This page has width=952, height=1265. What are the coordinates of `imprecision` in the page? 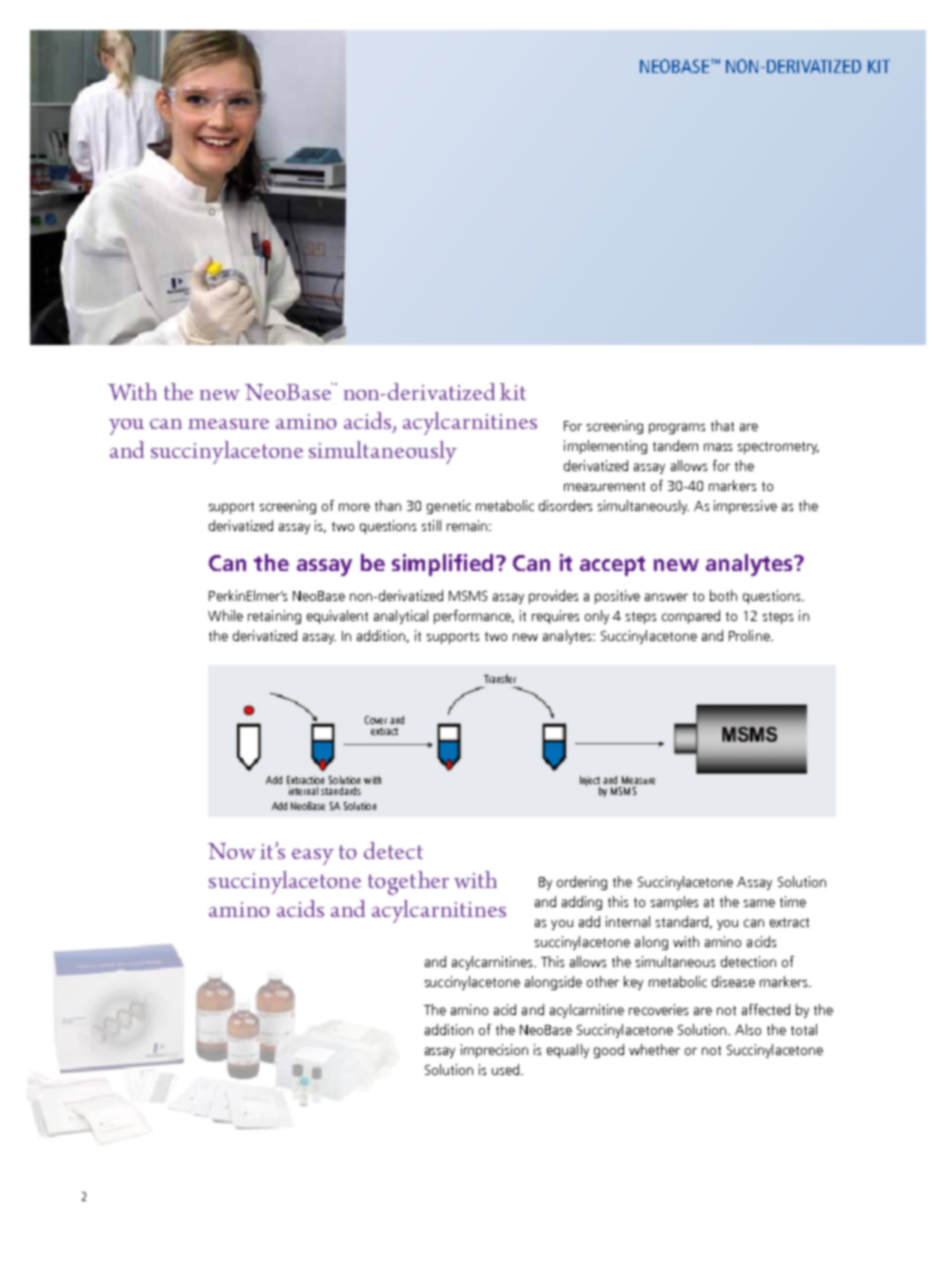 It's located at (494, 1051).
